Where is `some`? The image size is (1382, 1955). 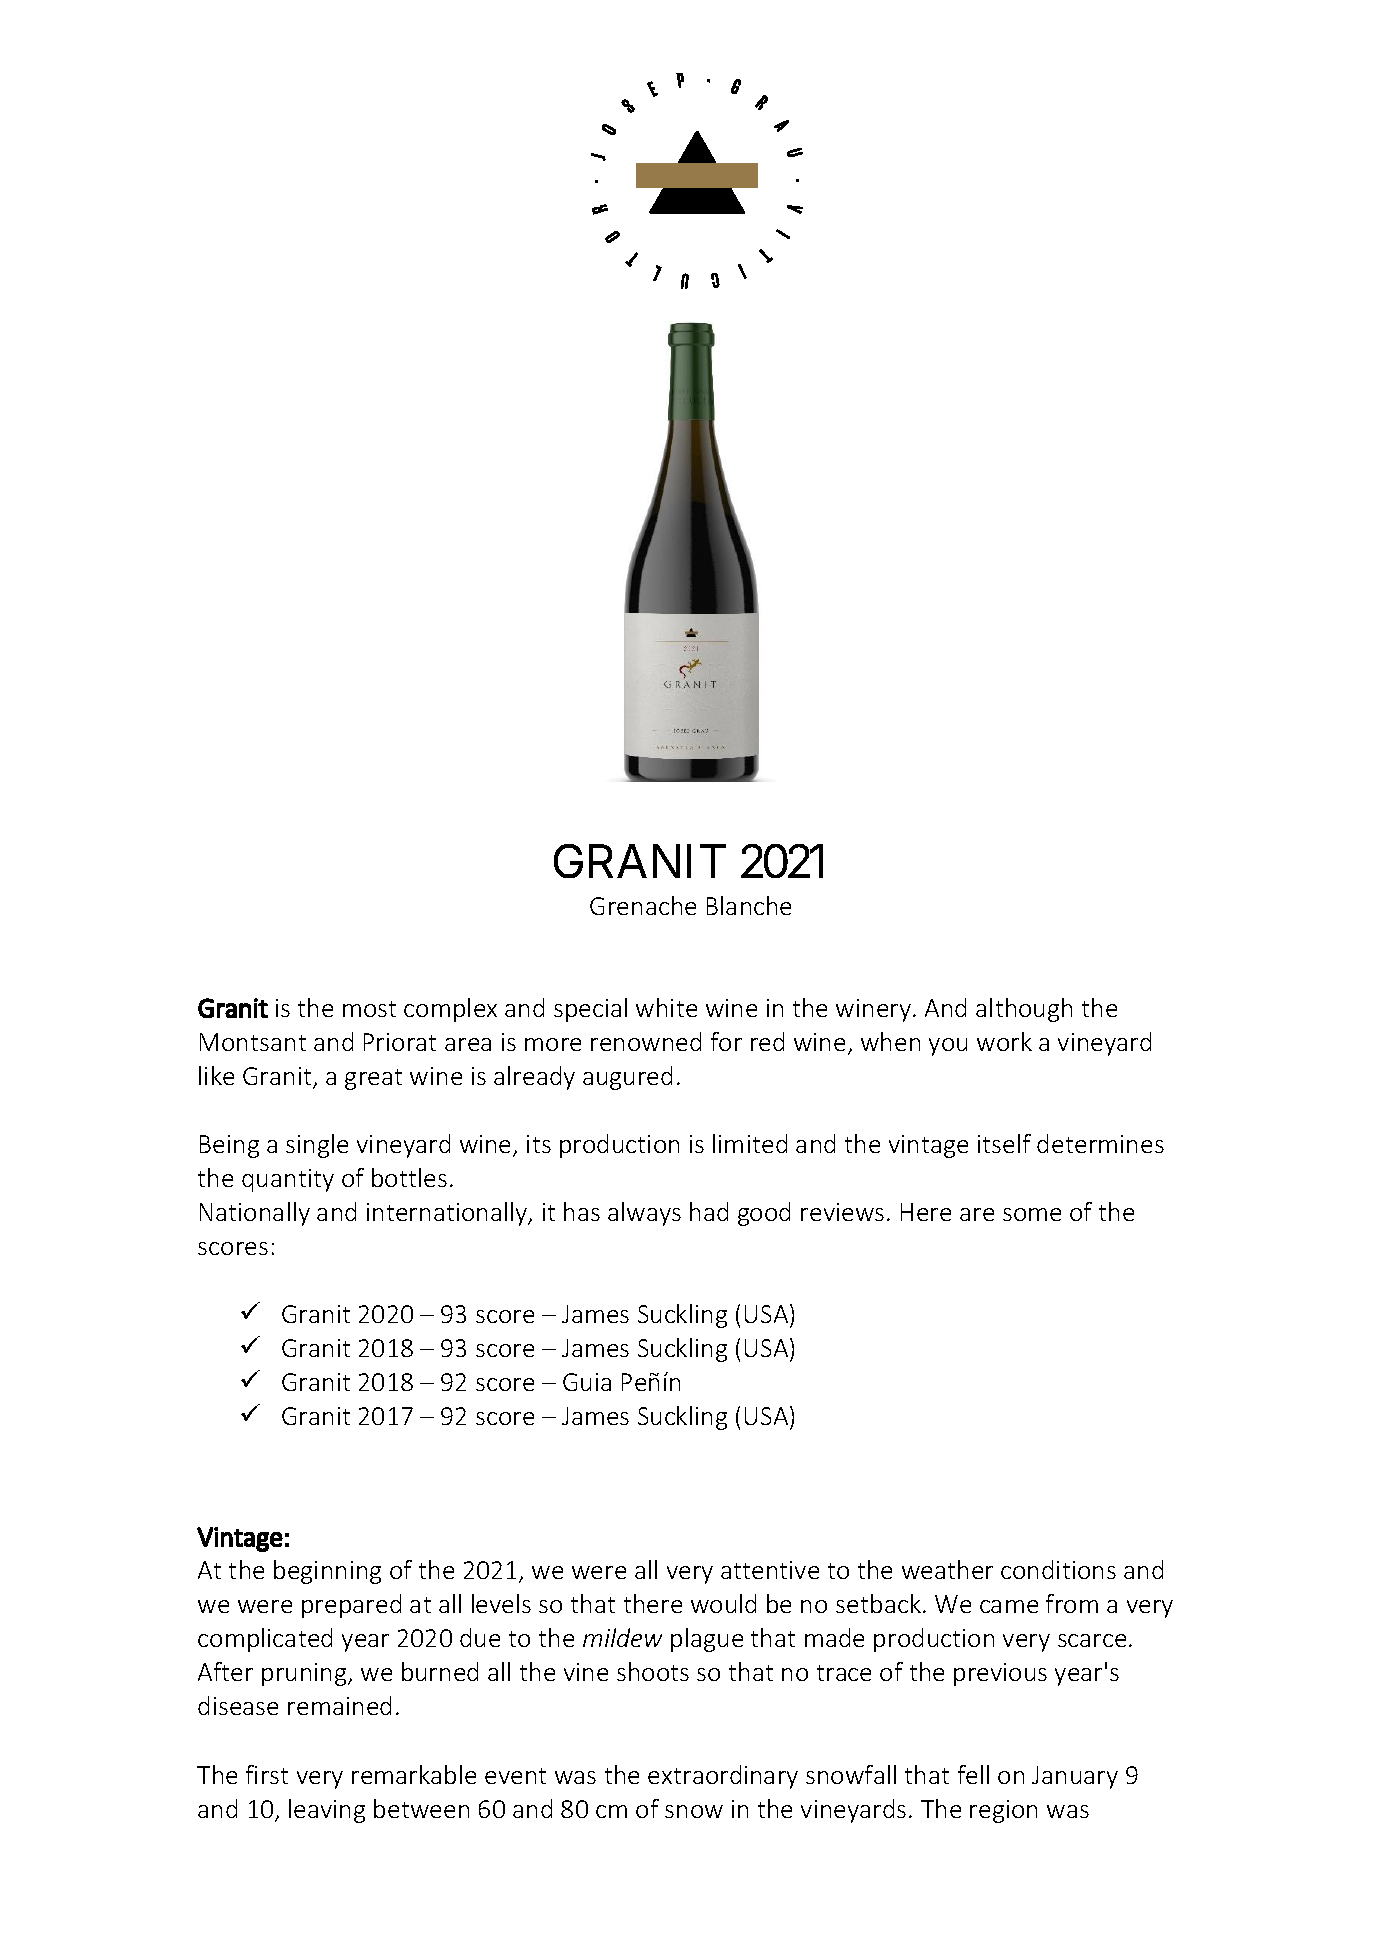 some is located at coordinates (1032, 1214).
